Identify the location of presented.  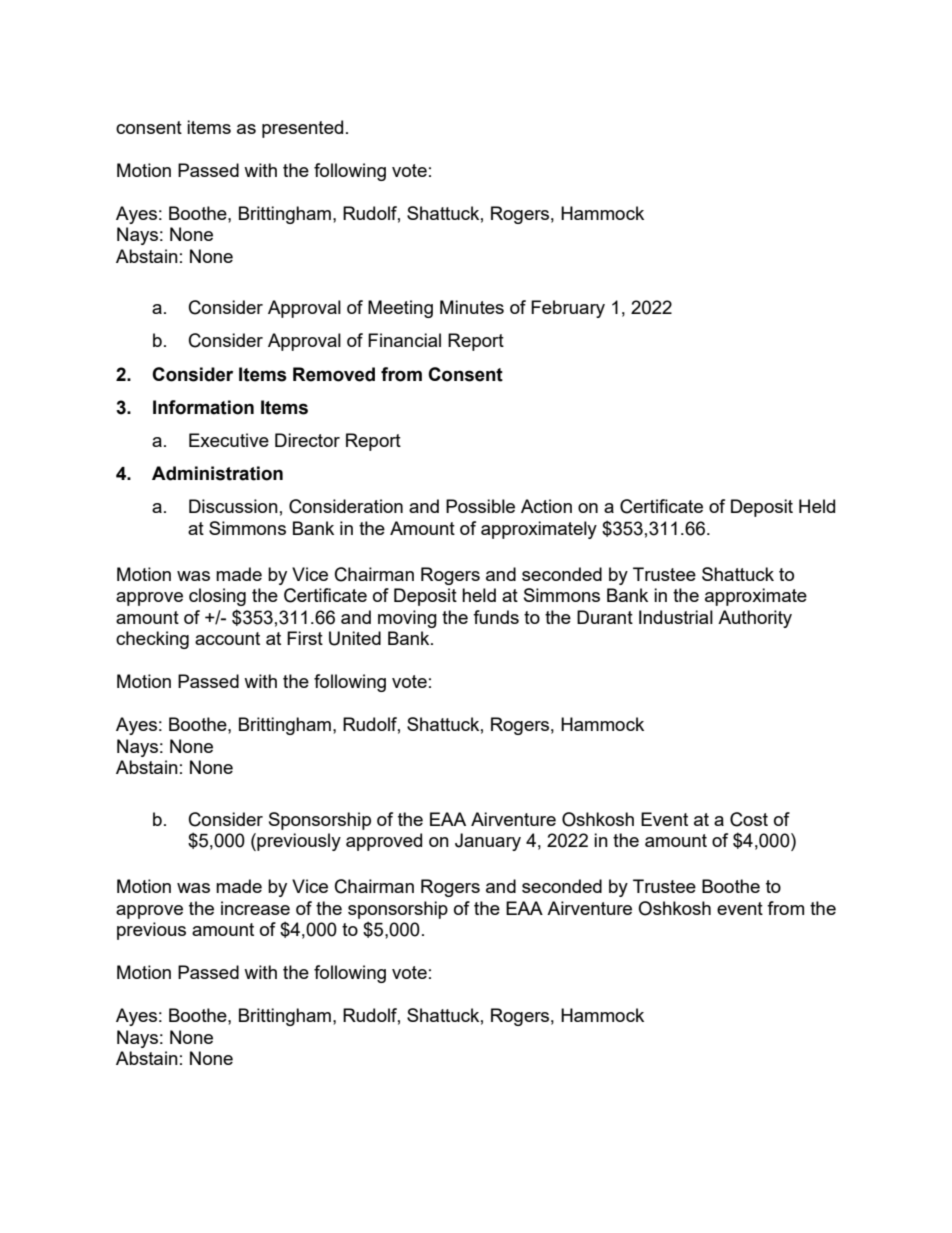
(302, 129).
